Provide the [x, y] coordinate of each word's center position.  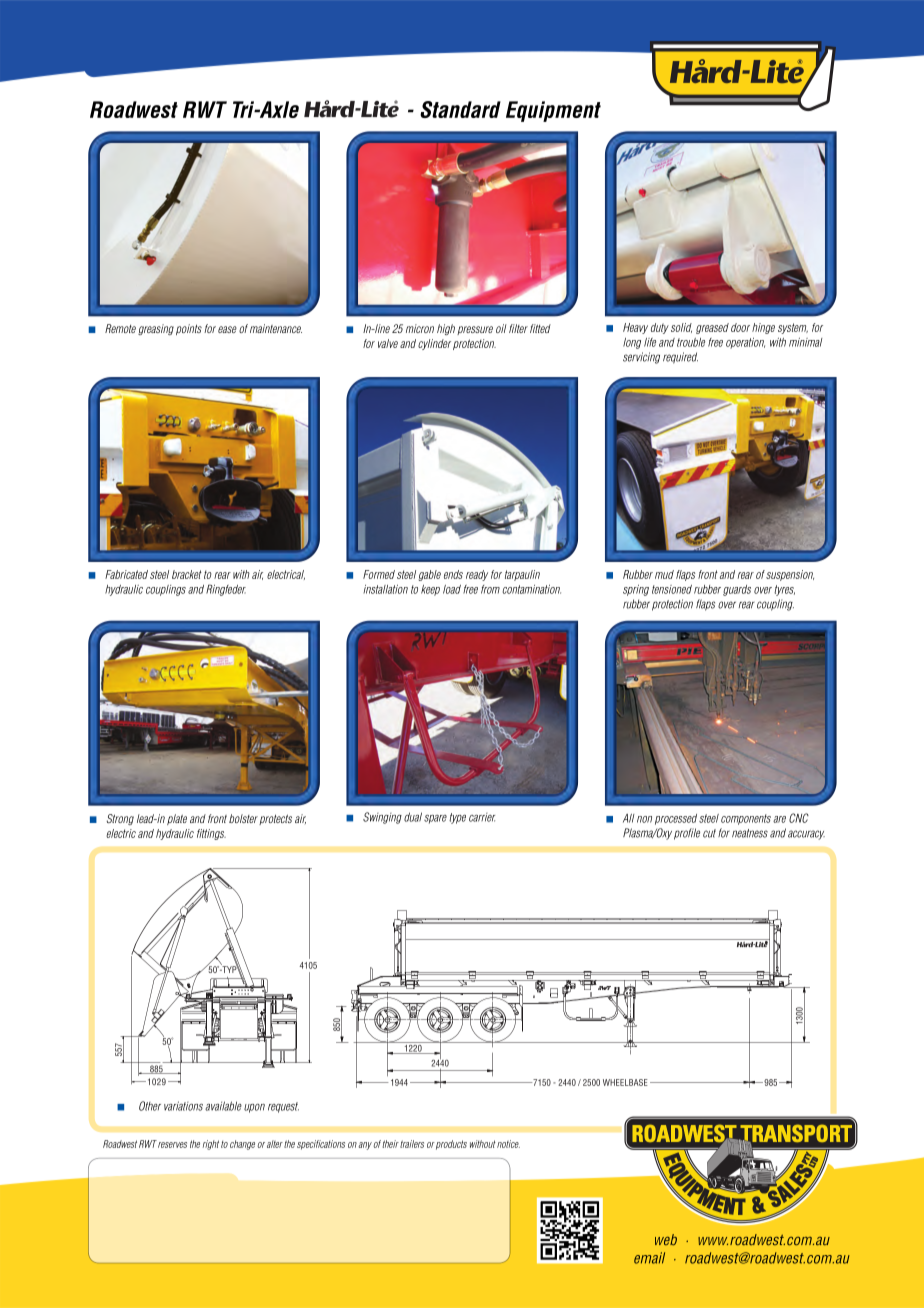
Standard [460, 109]
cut [709, 833]
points [189, 329]
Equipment [553, 111]
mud [664, 574]
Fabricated [126, 574]
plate [177, 819]
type [457, 818]
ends [453, 574]
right [211, 1145]
